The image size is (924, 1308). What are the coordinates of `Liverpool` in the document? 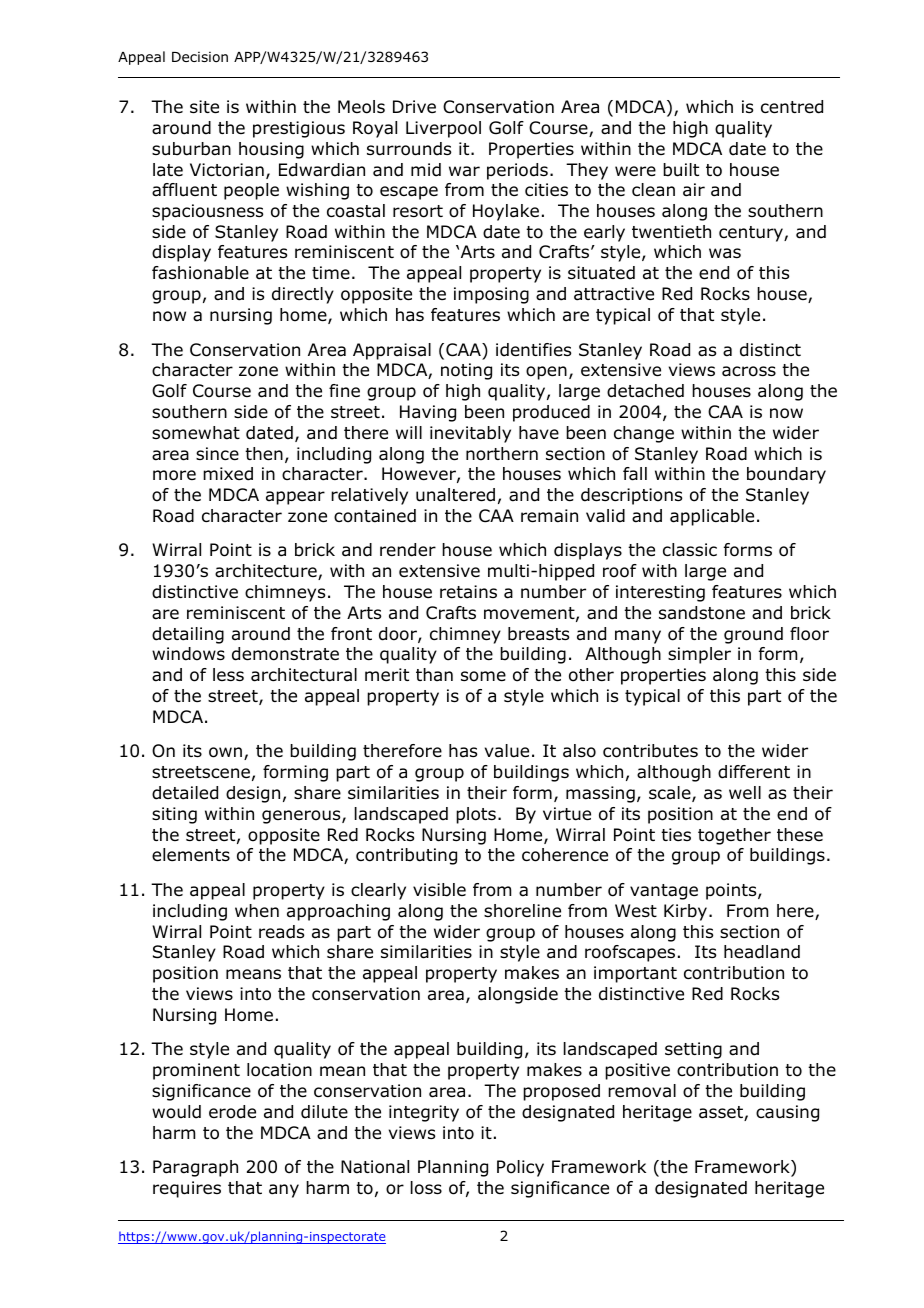 It's located at (443, 129).
